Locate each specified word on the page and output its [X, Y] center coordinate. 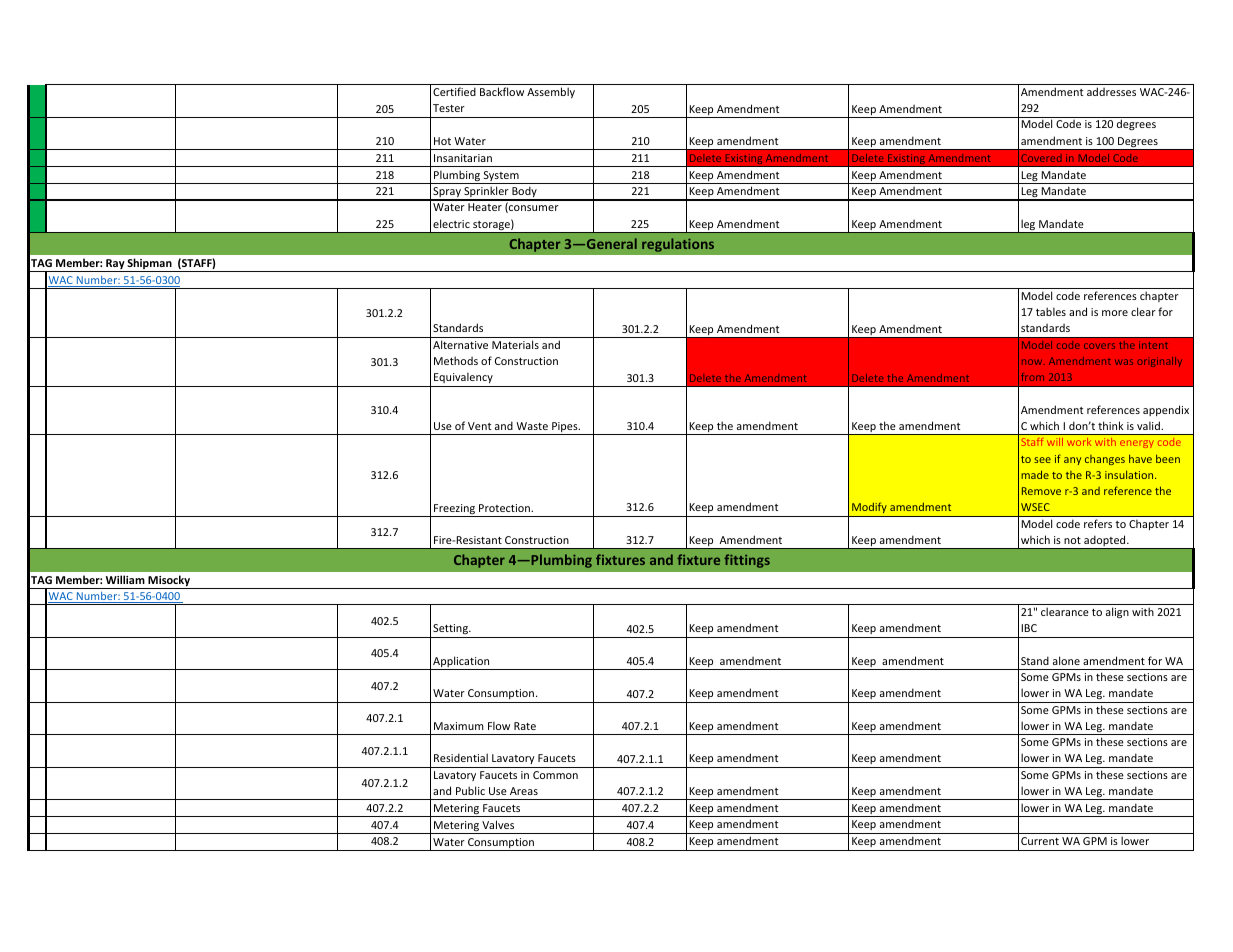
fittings [747, 561]
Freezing [455, 510]
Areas [524, 791]
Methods [456, 360]
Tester [449, 108]
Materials [515, 344]
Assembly [551, 92]
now [1033, 362]
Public [470, 790]
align [1117, 612]
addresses [1111, 91]
